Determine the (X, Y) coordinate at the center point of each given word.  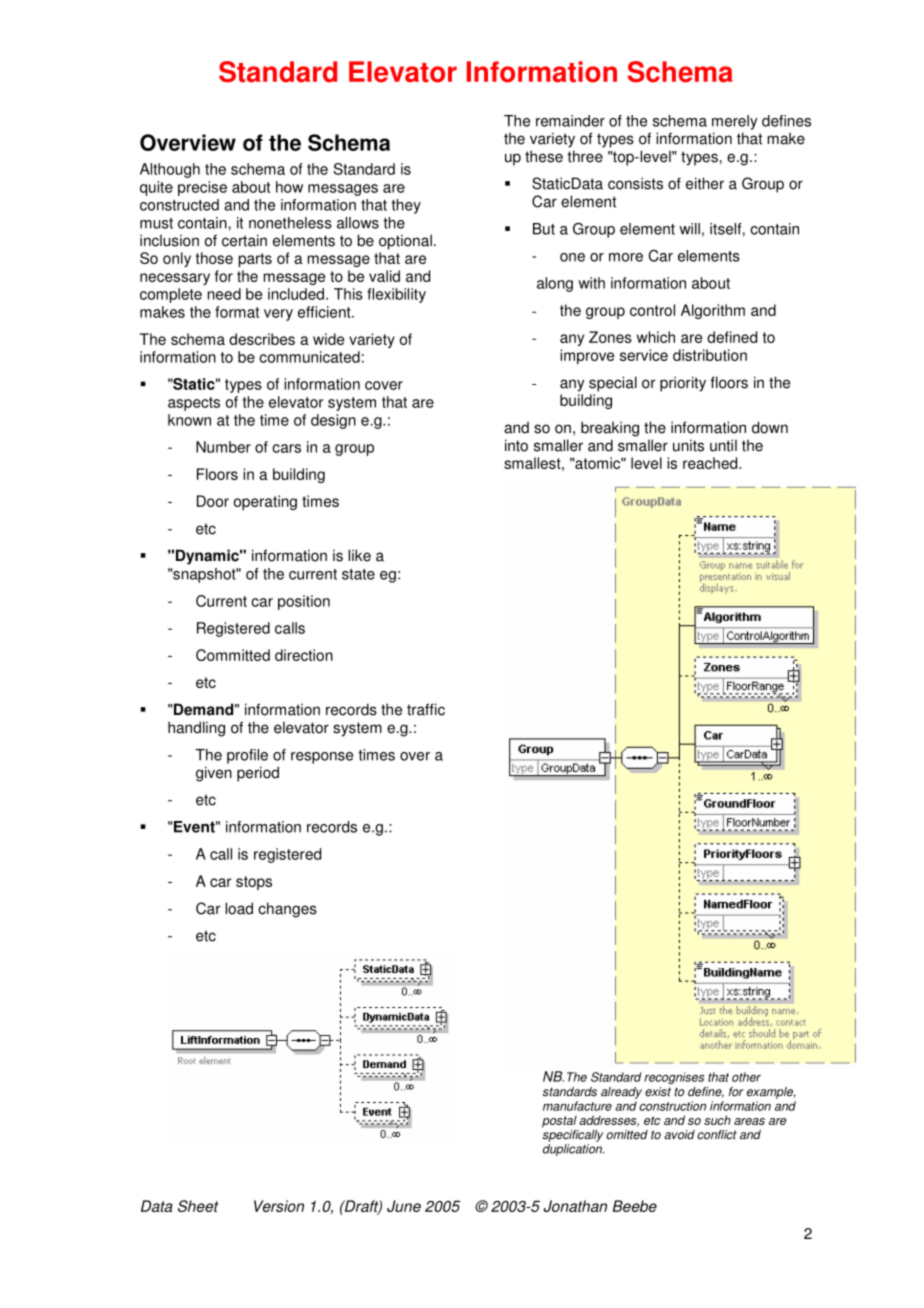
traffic (426, 709)
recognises (674, 1078)
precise (202, 188)
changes (287, 910)
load (239, 908)
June (404, 1206)
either (705, 183)
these (544, 156)
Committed (233, 655)
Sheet (198, 1206)
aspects (194, 404)
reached (711, 463)
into (516, 445)
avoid (679, 1135)
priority (683, 384)
